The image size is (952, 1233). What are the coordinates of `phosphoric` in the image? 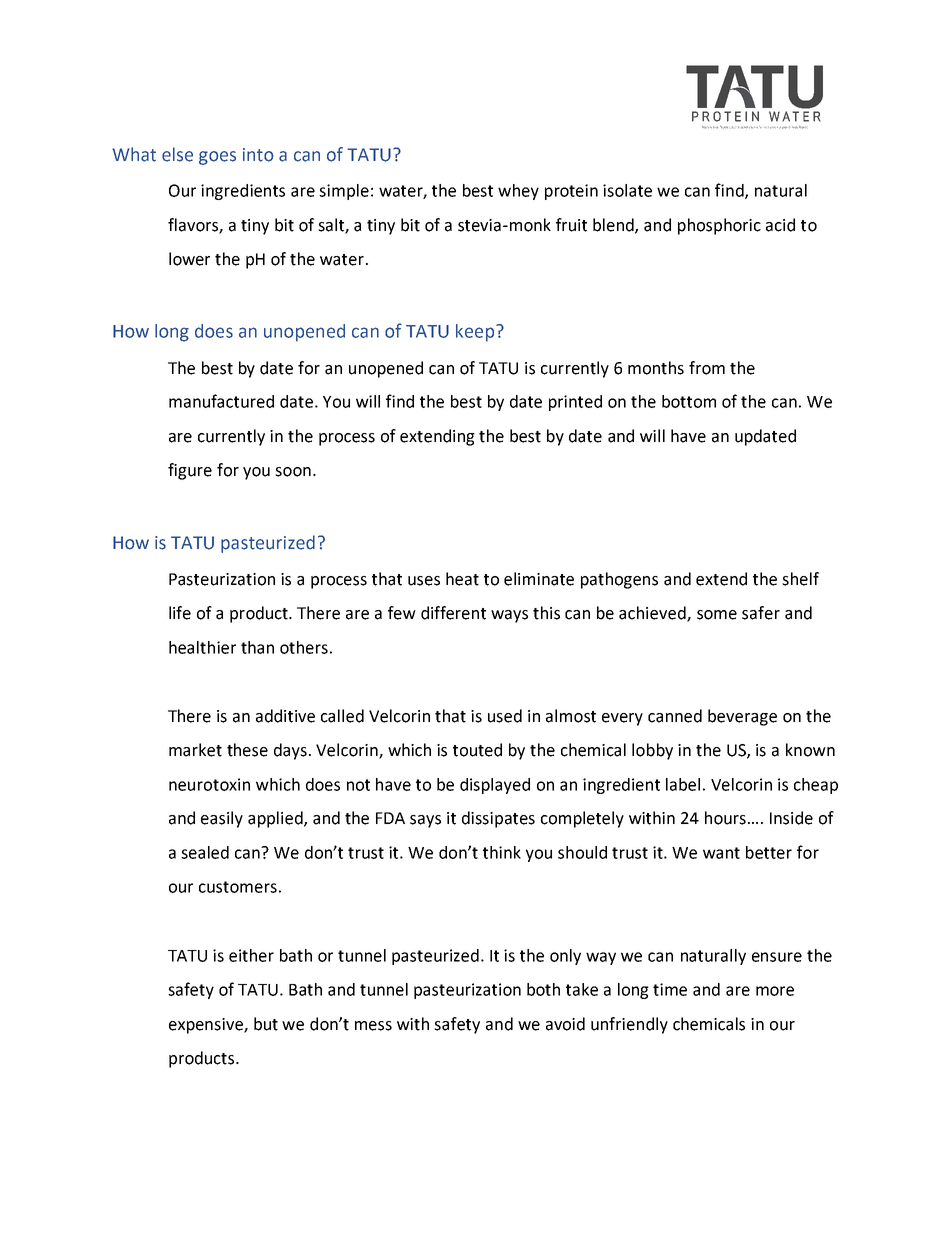 It's located at (719, 226).
